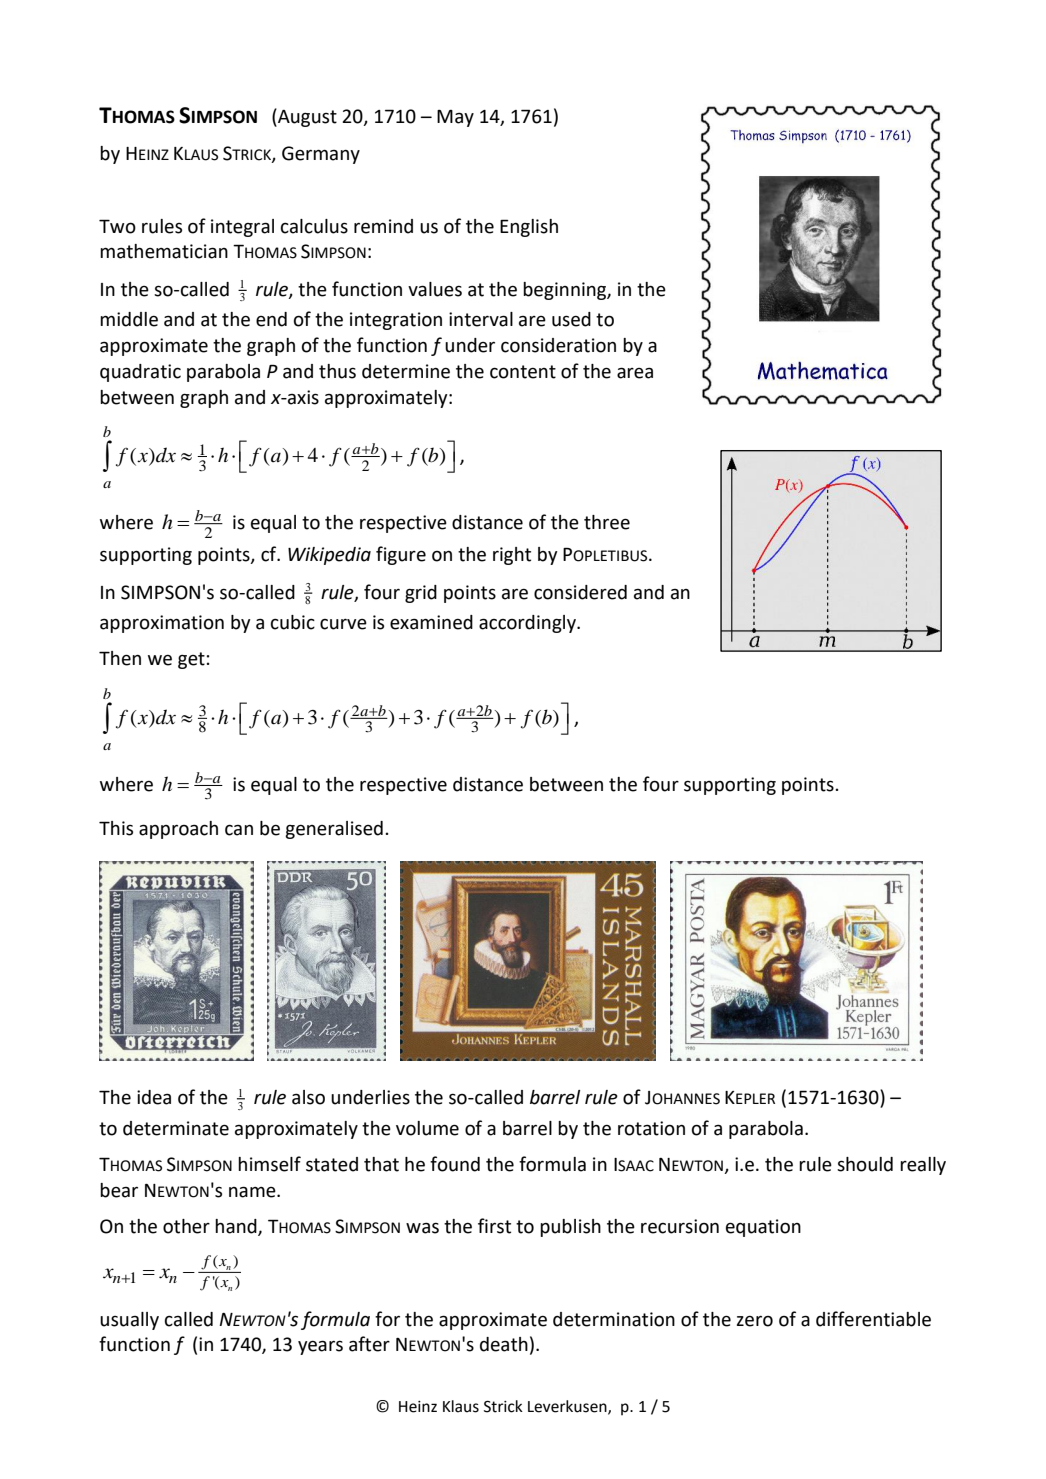 This screenshot has height=1479, width=1046. Describe the element at coordinates (129, 1321) in the screenshot. I see `usually` at that location.
